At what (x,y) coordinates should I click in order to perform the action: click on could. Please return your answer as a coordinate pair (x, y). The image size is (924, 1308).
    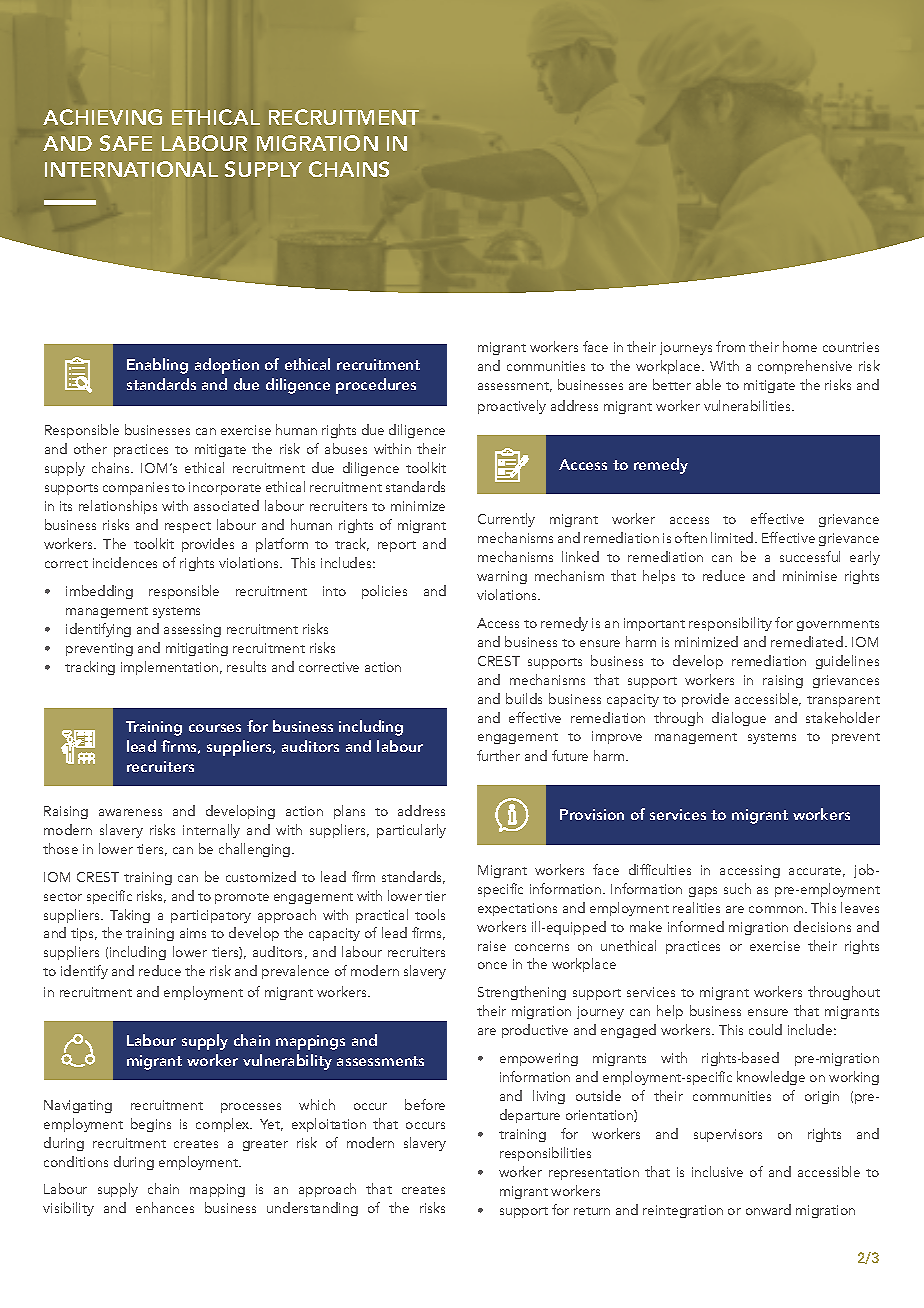
    Looking at the image, I should click on (765, 1029).
